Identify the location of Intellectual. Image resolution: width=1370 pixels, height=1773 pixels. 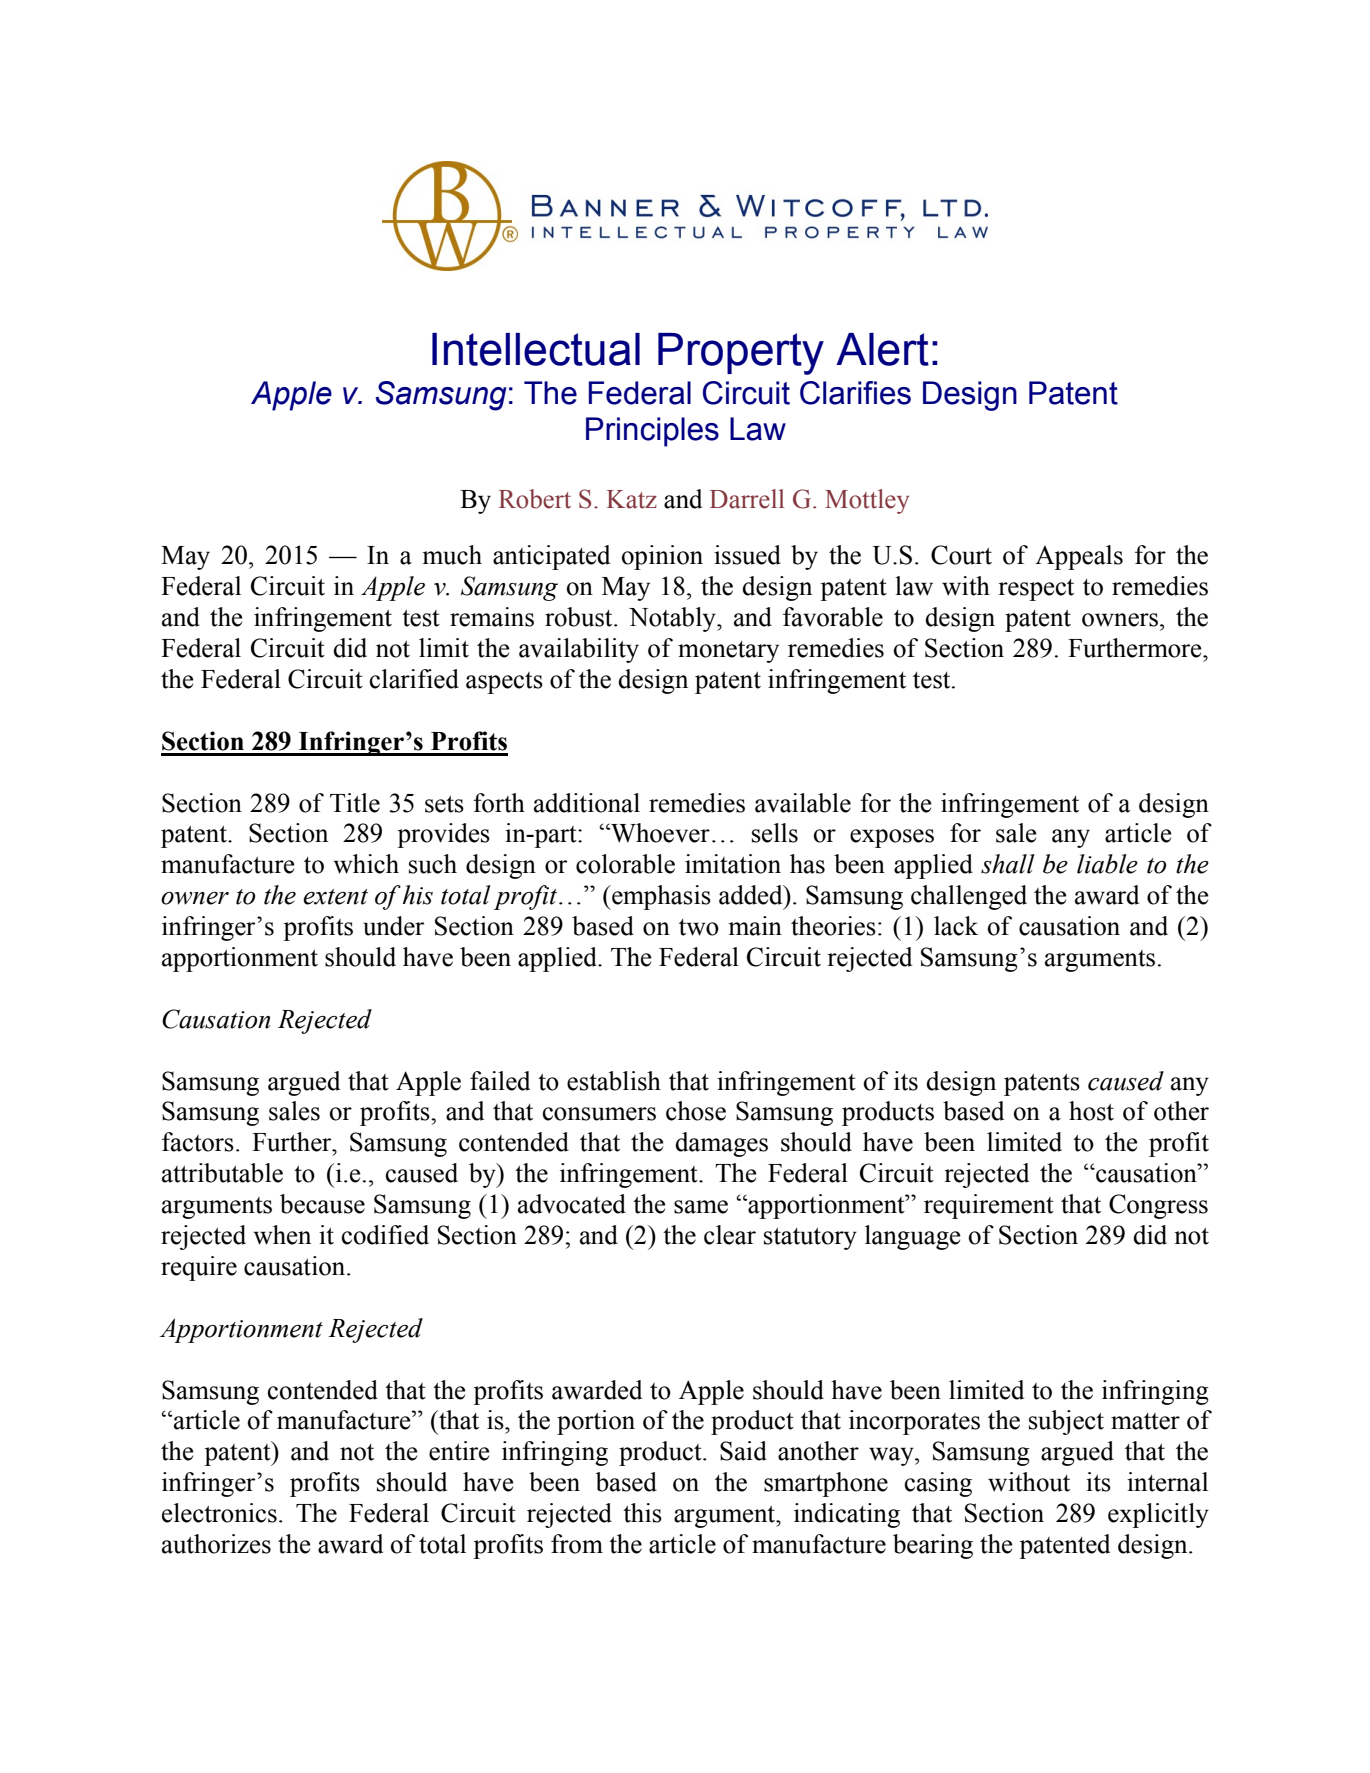
(536, 349).
